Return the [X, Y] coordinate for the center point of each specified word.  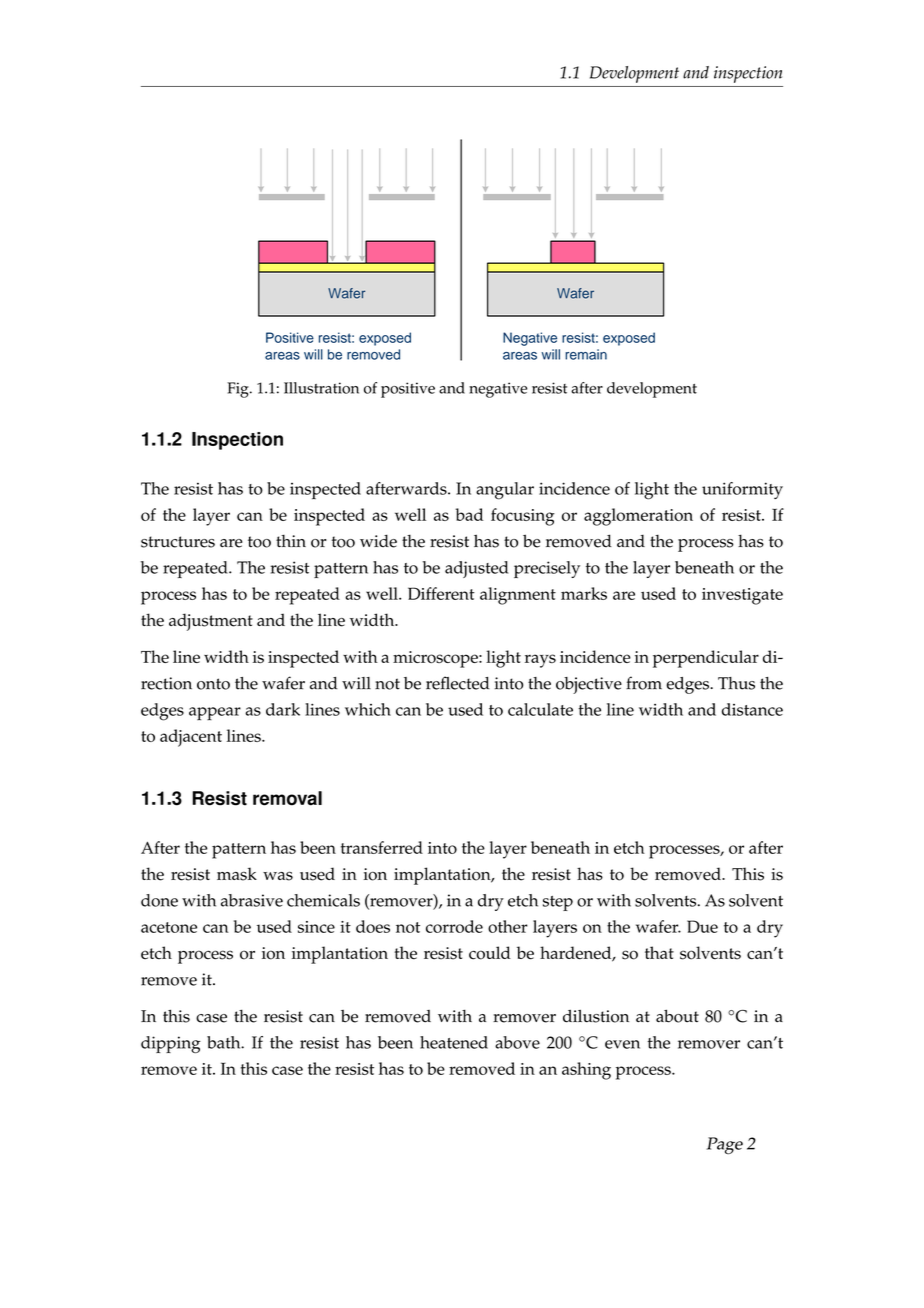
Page [725, 1145]
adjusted [476, 569]
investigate [742, 596]
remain [586, 354]
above [517, 1042]
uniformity [742, 490]
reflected [458, 683]
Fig [239, 390]
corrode [454, 926]
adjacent [191, 738]
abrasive [252, 900]
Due [702, 926]
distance [752, 709]
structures [178, 542]
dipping [171, 1044]
